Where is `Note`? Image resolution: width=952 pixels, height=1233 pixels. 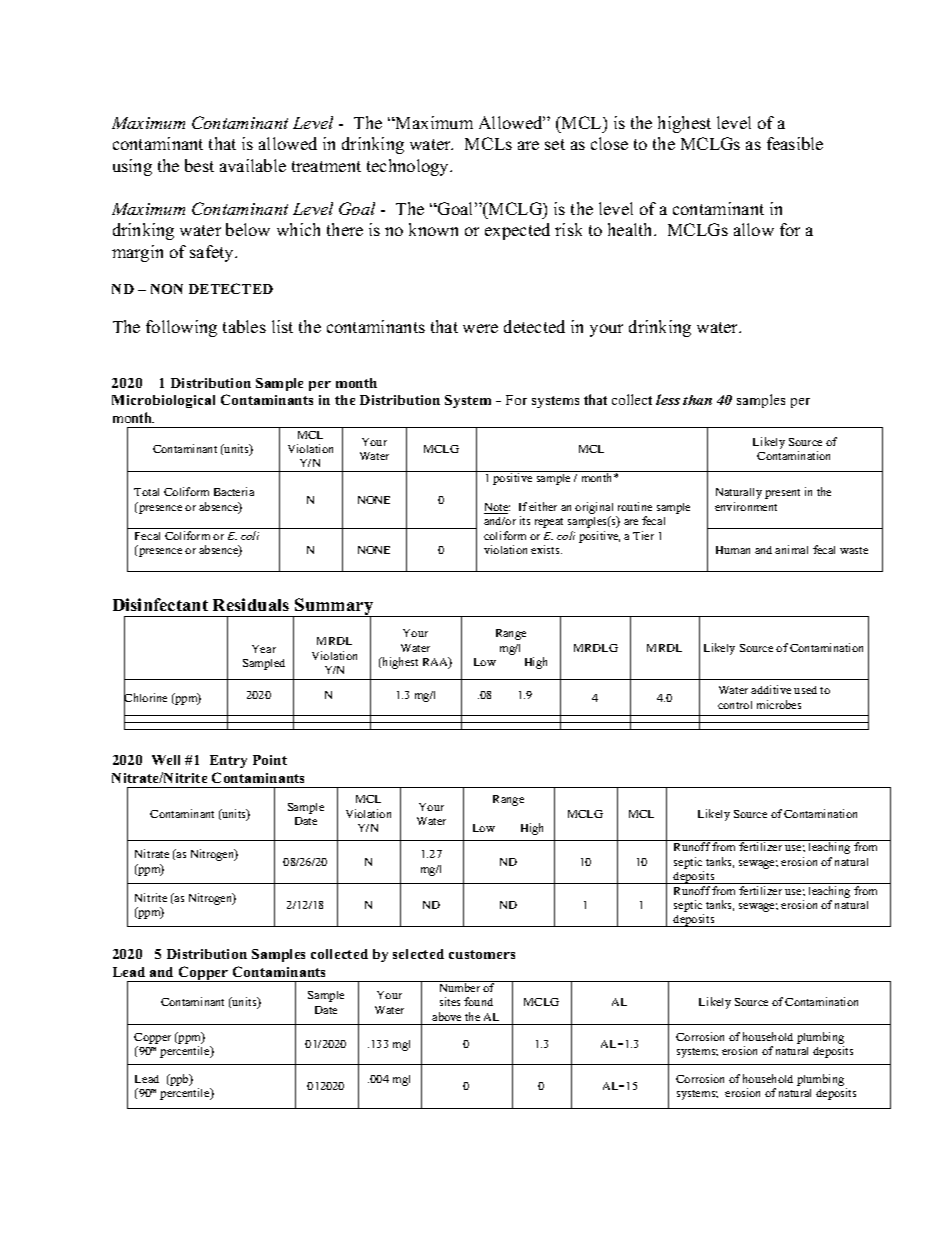
Note is located at coordinates (497, 508).
